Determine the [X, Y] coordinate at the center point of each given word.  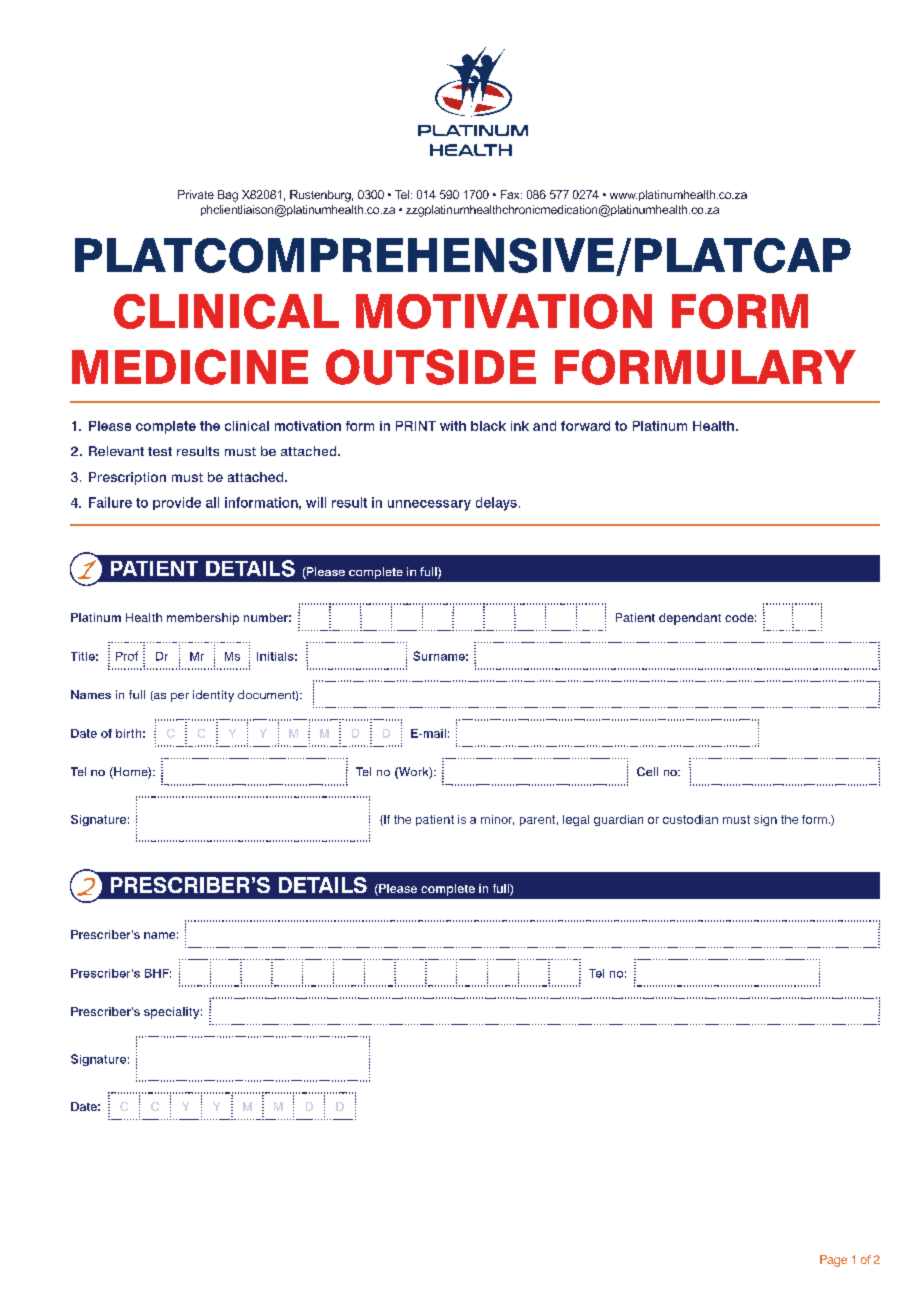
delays [496, 504]
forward [585, 426]
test [160, 451]
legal [576, 820]
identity [213, 696]
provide [177, 503]
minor [497, 820]
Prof [127, 656]
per [180, 697]
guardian [618, 820]
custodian [690, 819]
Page [833, 1261]
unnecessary [429, 505]
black [488, 426]
